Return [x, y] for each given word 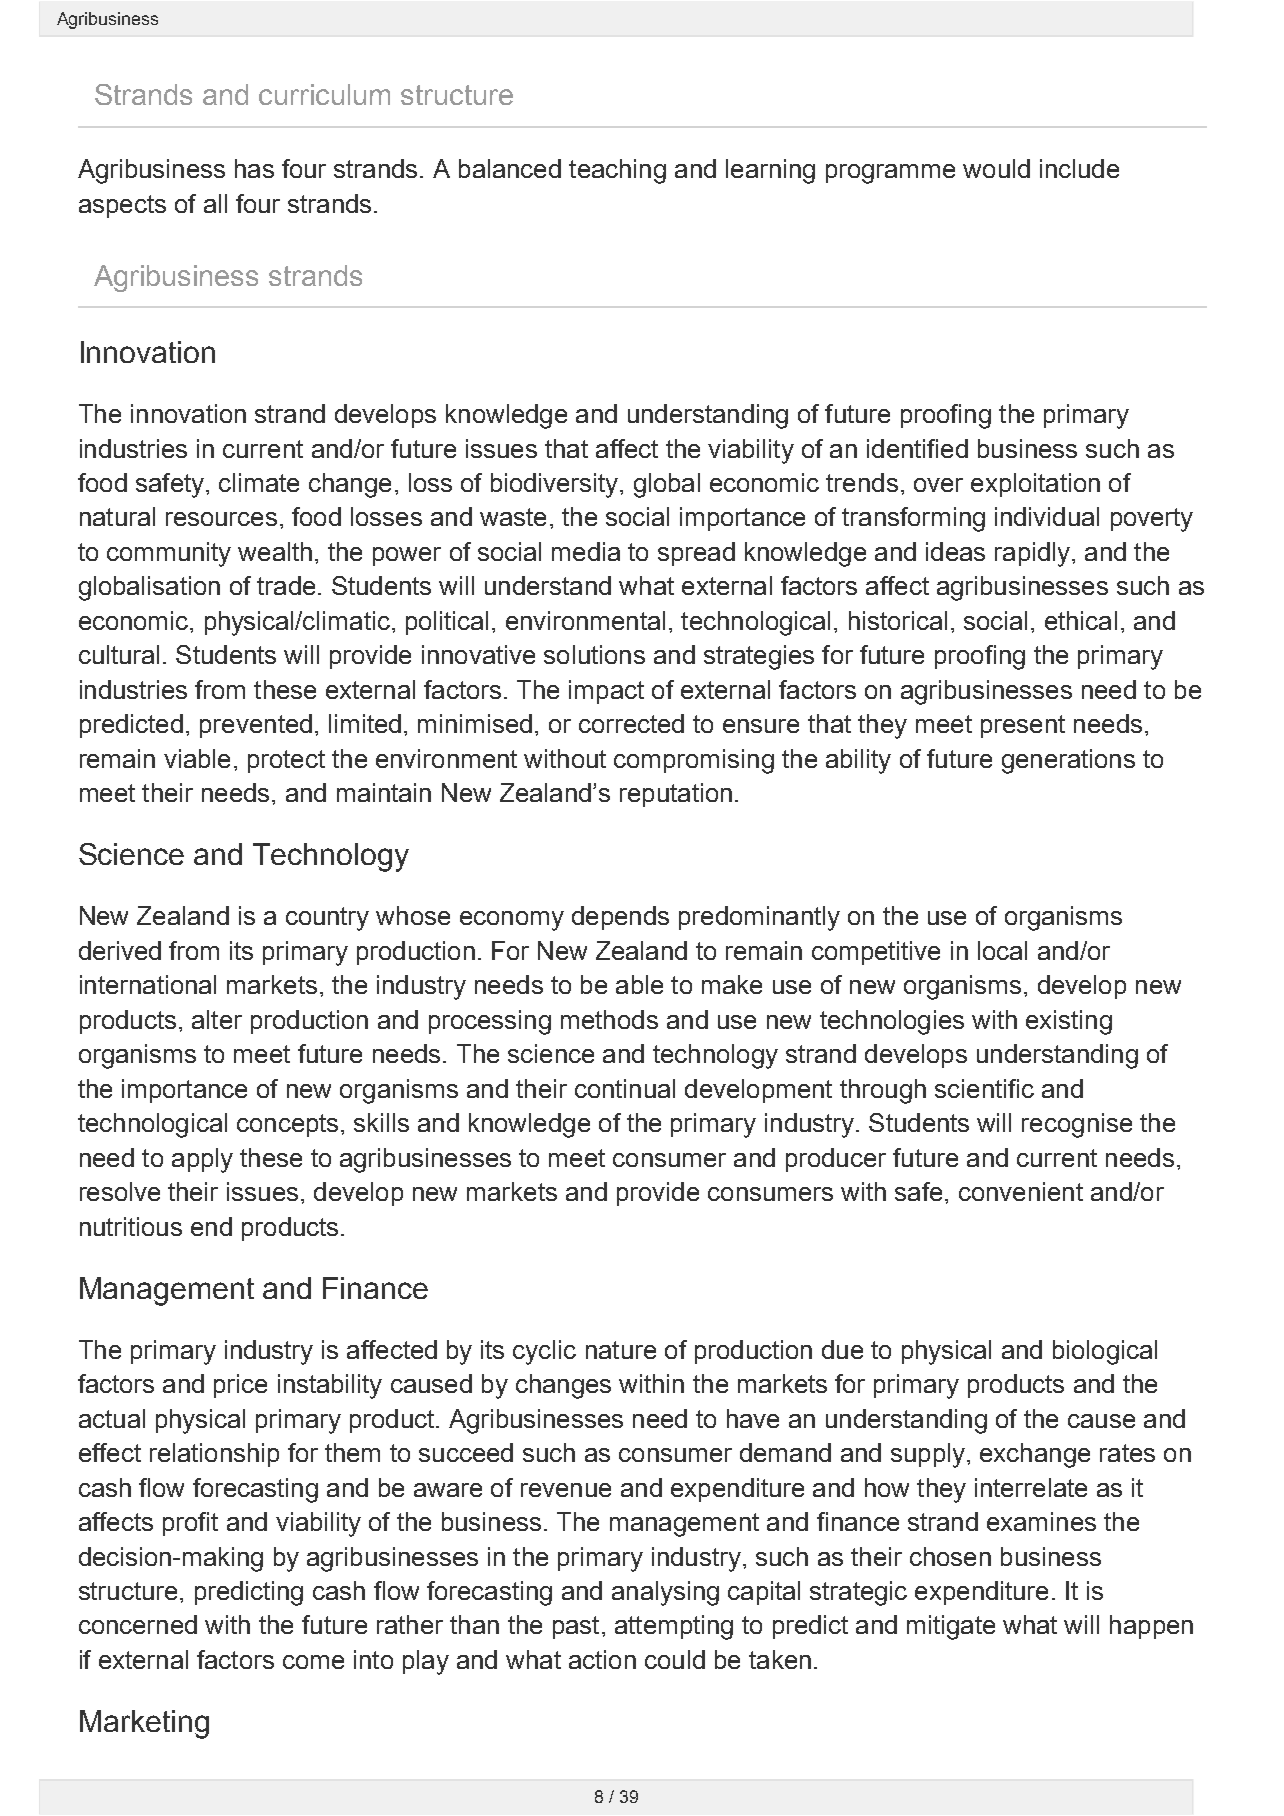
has [254, 168]
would [996, 168]
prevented [256, 726]
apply [202, 1160]
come [313, 1662]
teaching [617, 171]
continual [625, 1088]
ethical [1081, 620]
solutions [594, 654]
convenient [1021, 1191]
